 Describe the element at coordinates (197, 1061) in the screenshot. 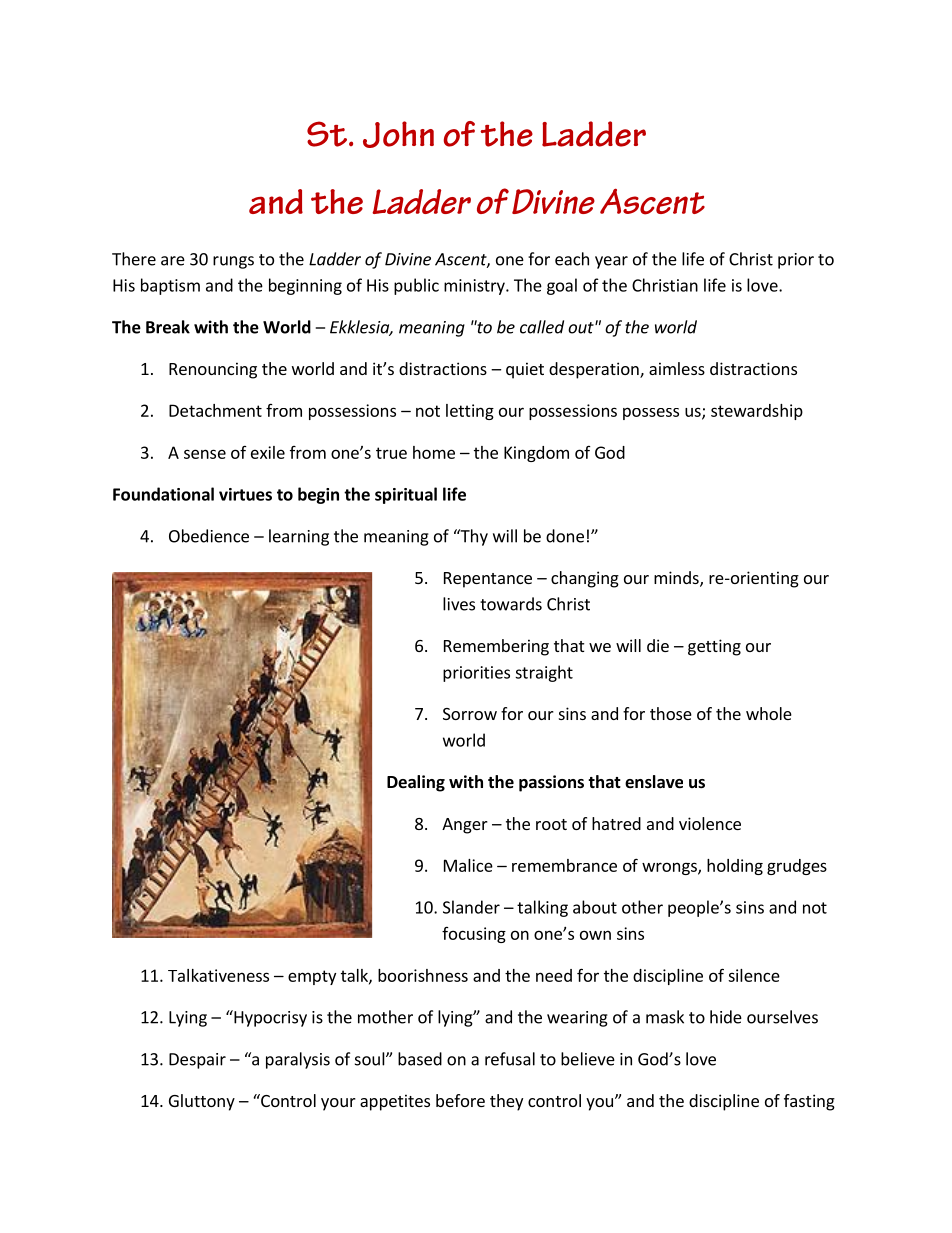

I see `Despair` at that location.
